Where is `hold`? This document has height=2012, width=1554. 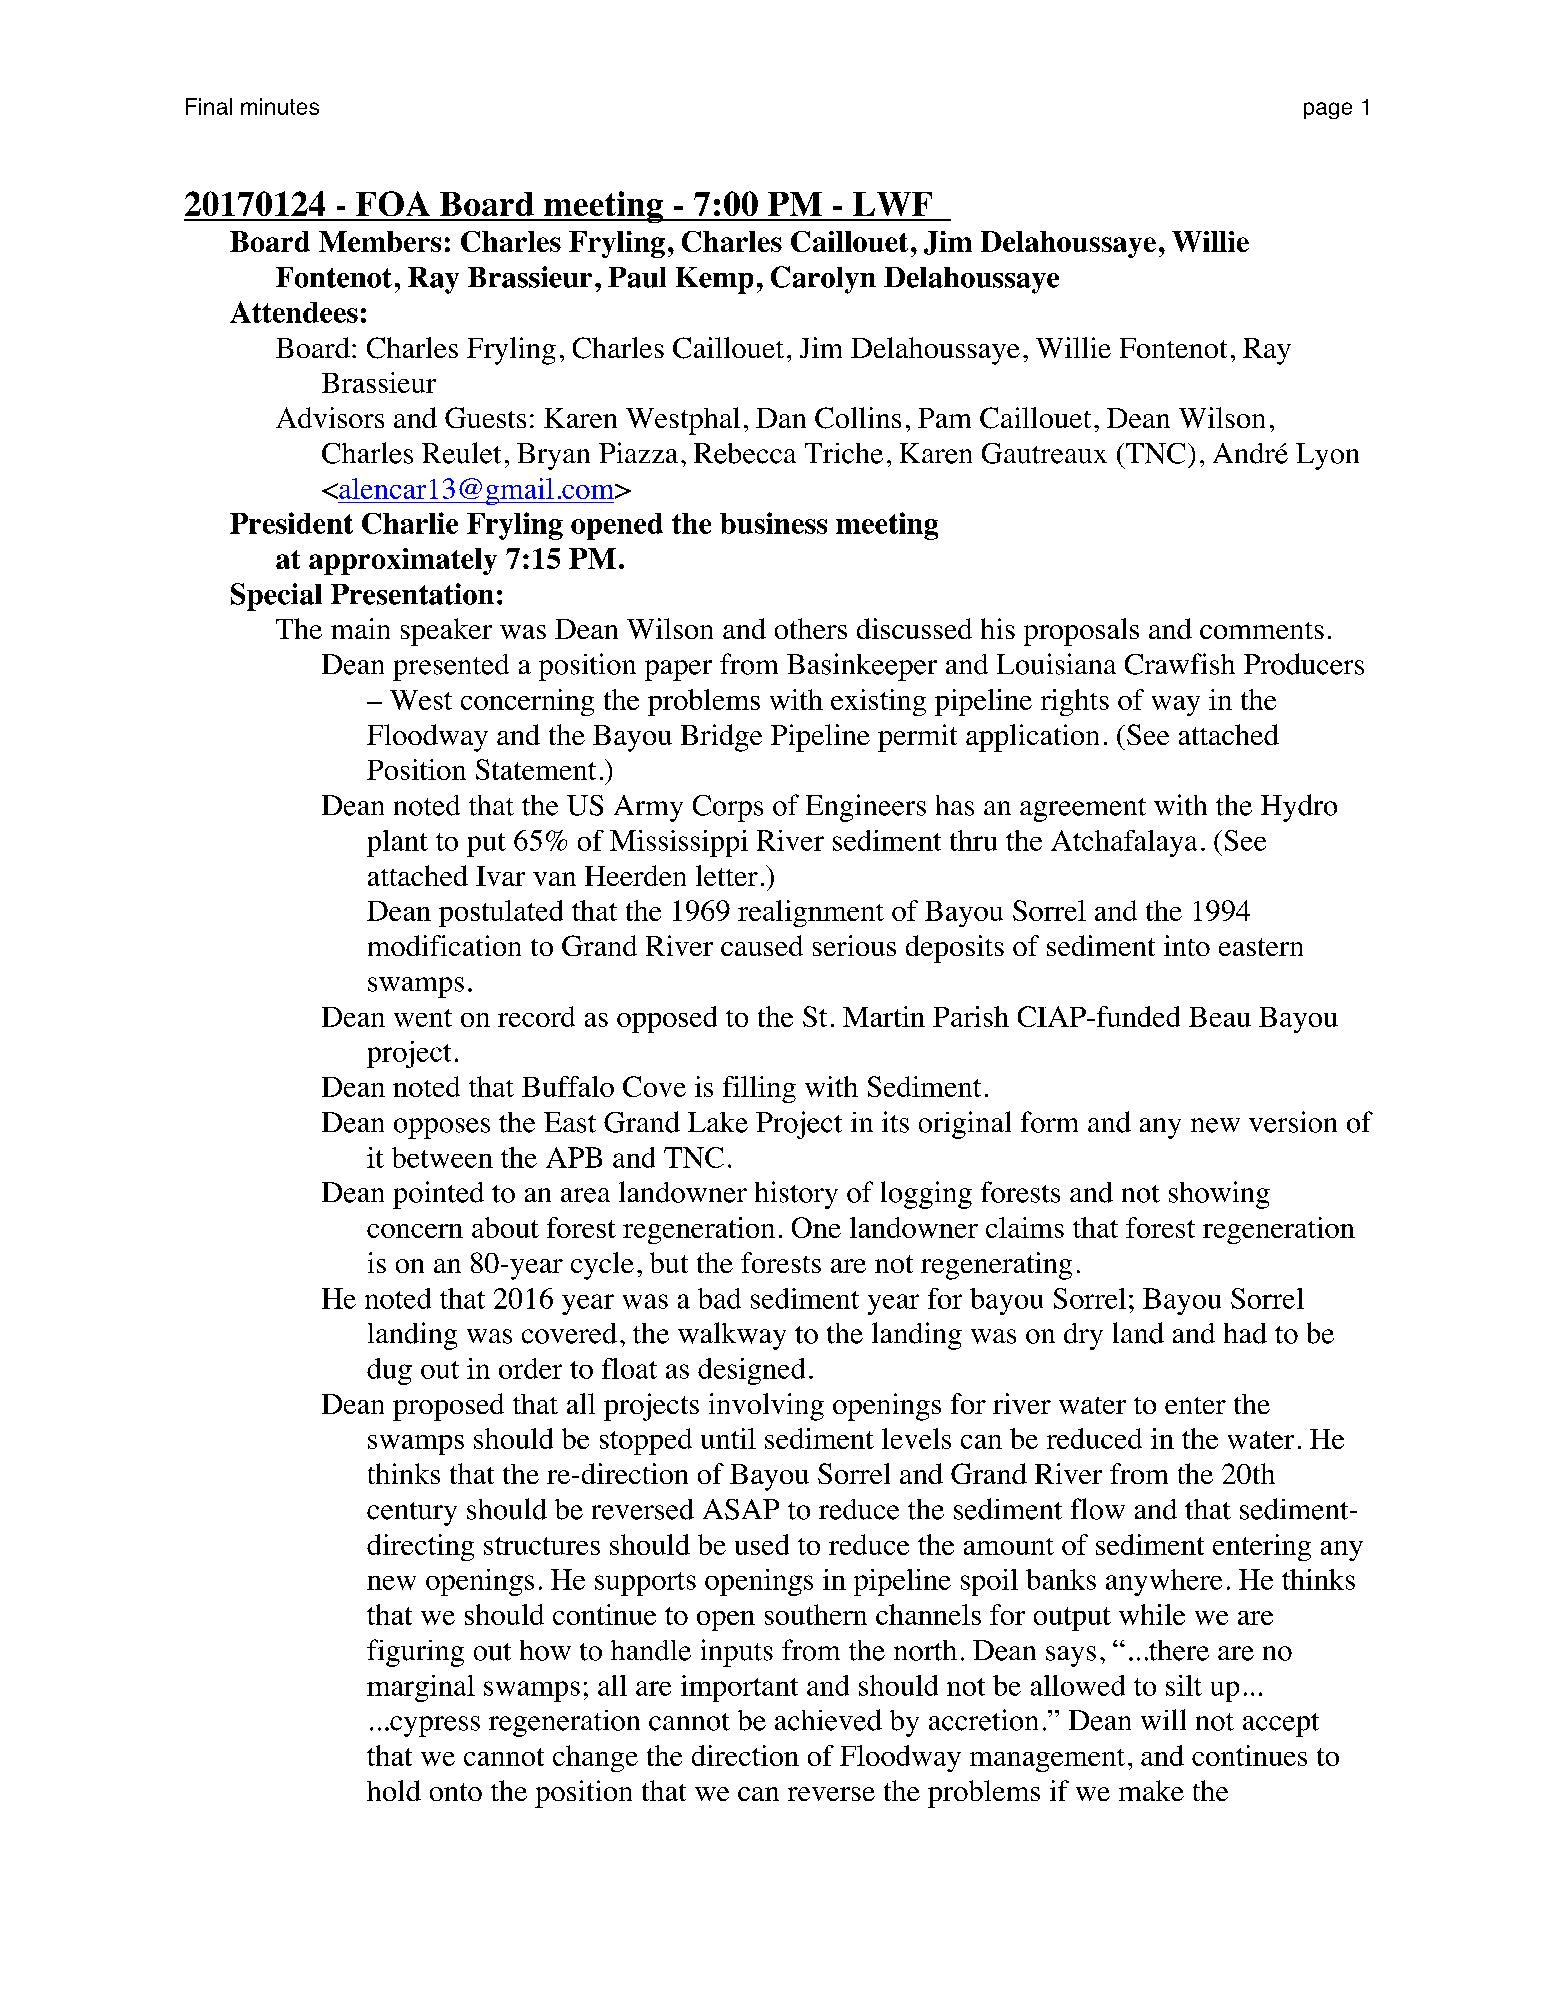
hold is located at coordinates (394, 1790).
